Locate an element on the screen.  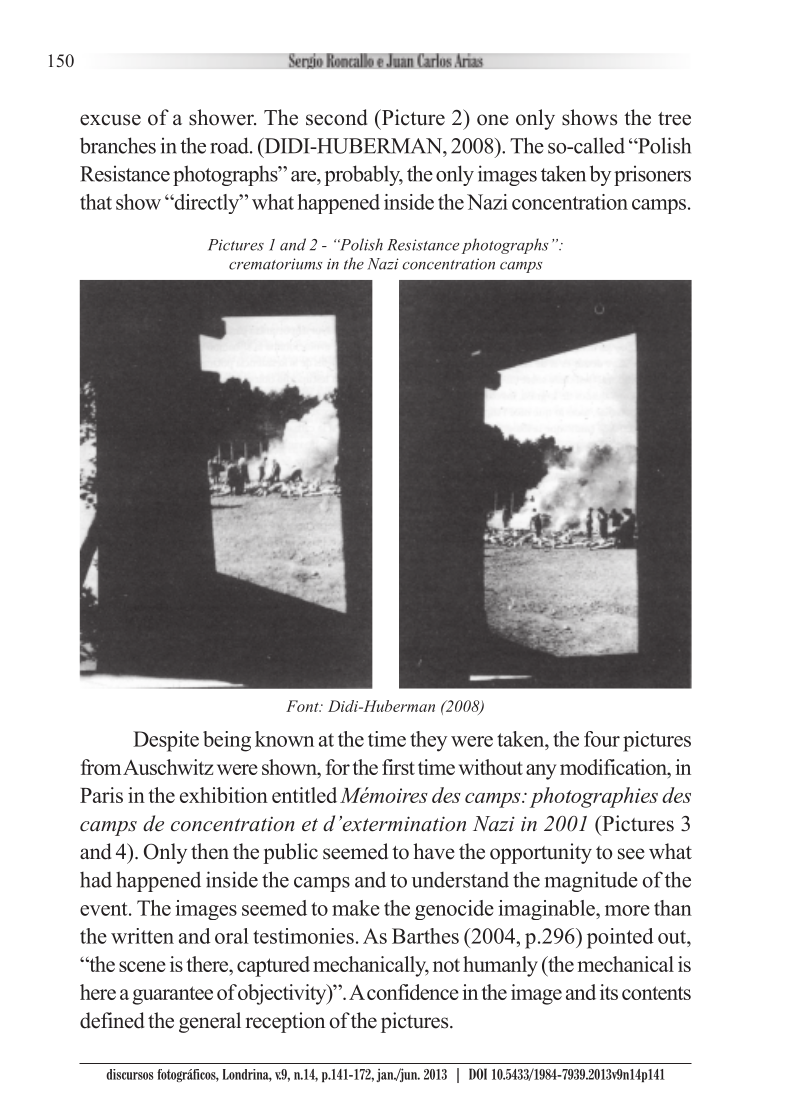
Despite is located at coordinates (166, 741).
